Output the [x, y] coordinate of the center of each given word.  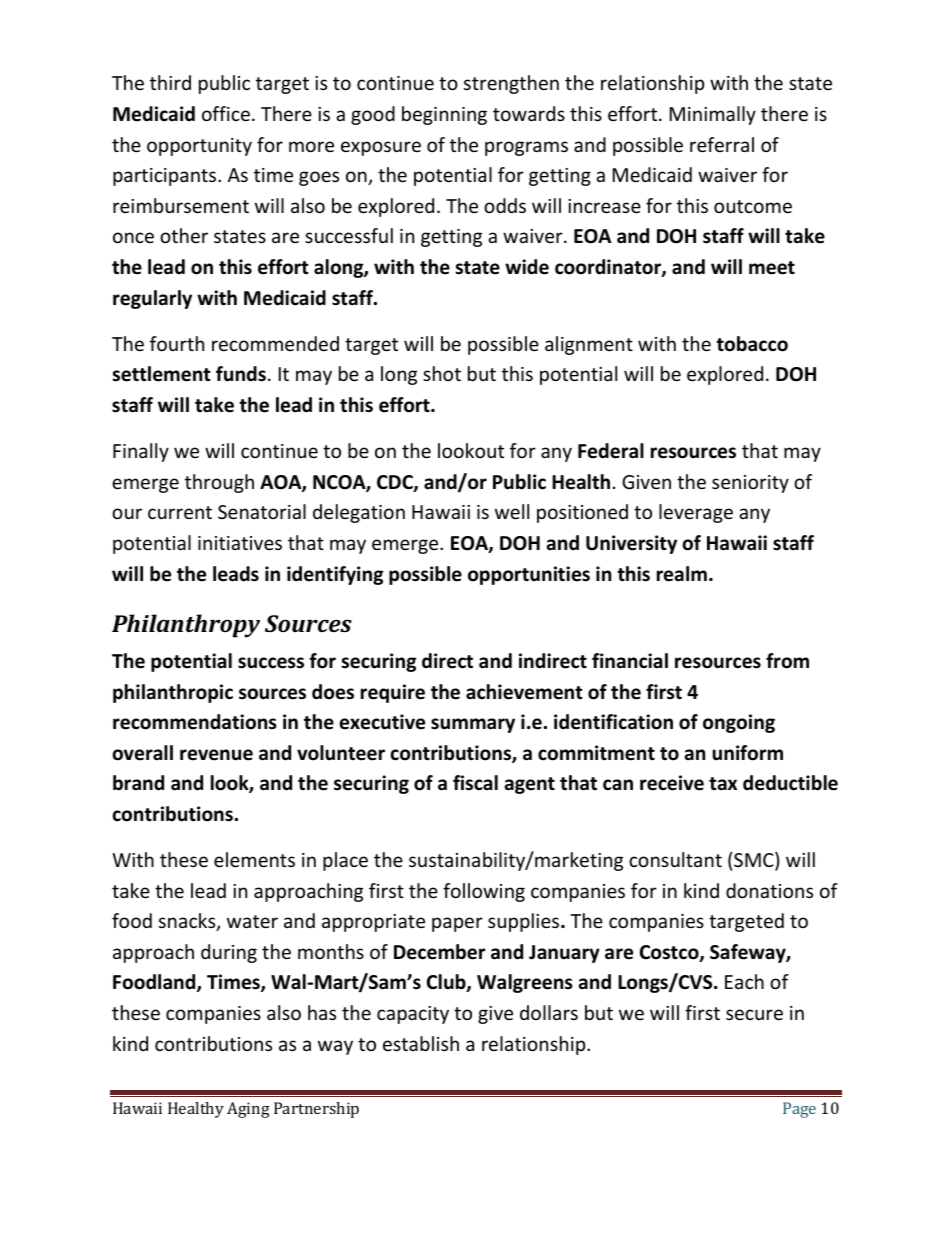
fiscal [475, 783]
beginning [444, 115]
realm [682, 574]
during [229, 953]
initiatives [240, 543]
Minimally [713, 115]
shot [442, 373]
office [226, 113]
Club [447, 983]
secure [754, 1014]
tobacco [752, 344]
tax [723, 784]
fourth [177, 343]
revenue [216, 755]
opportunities [529, 575]
